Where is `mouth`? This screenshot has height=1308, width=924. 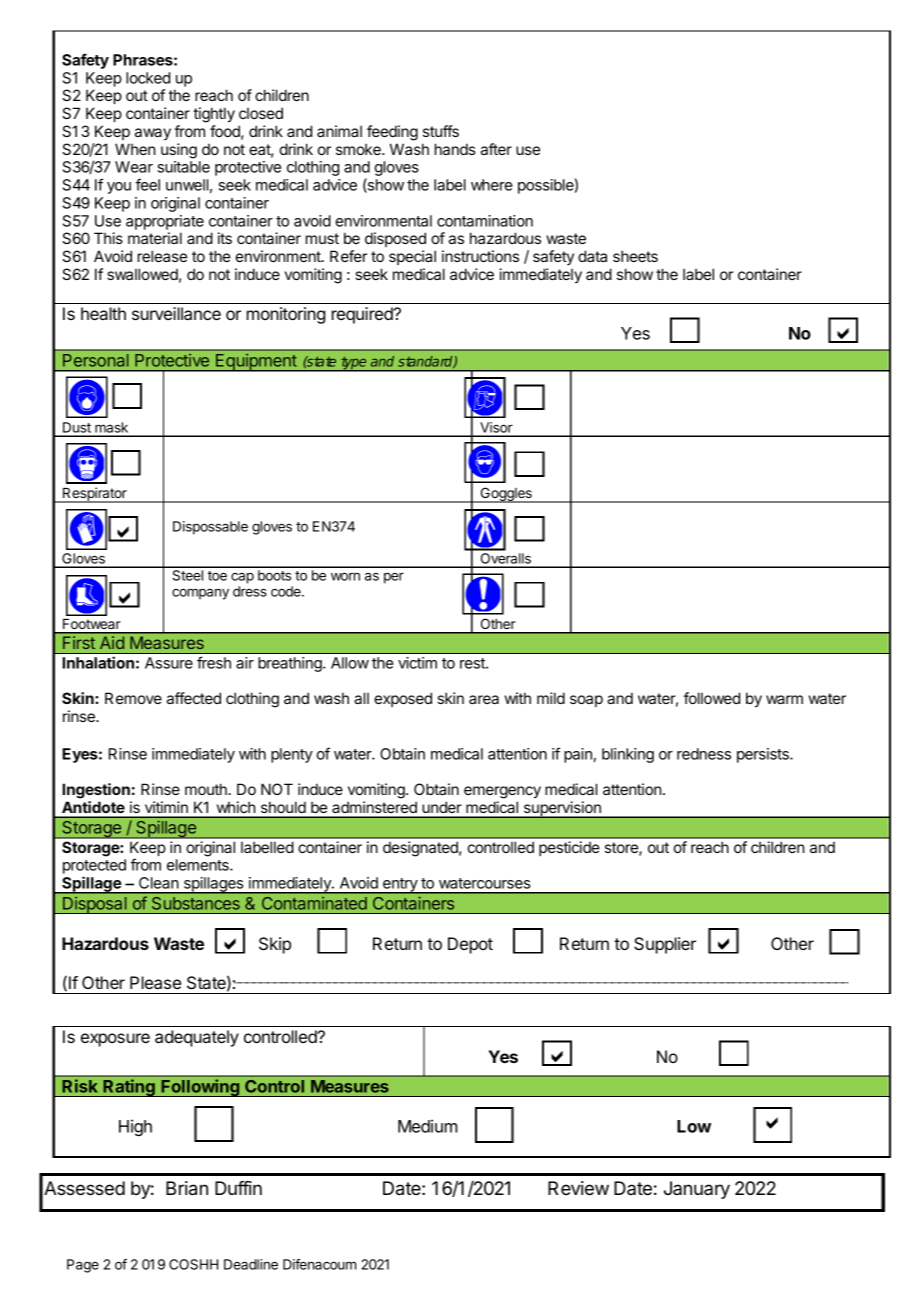
mouth is located at coordinates (207, 789).
